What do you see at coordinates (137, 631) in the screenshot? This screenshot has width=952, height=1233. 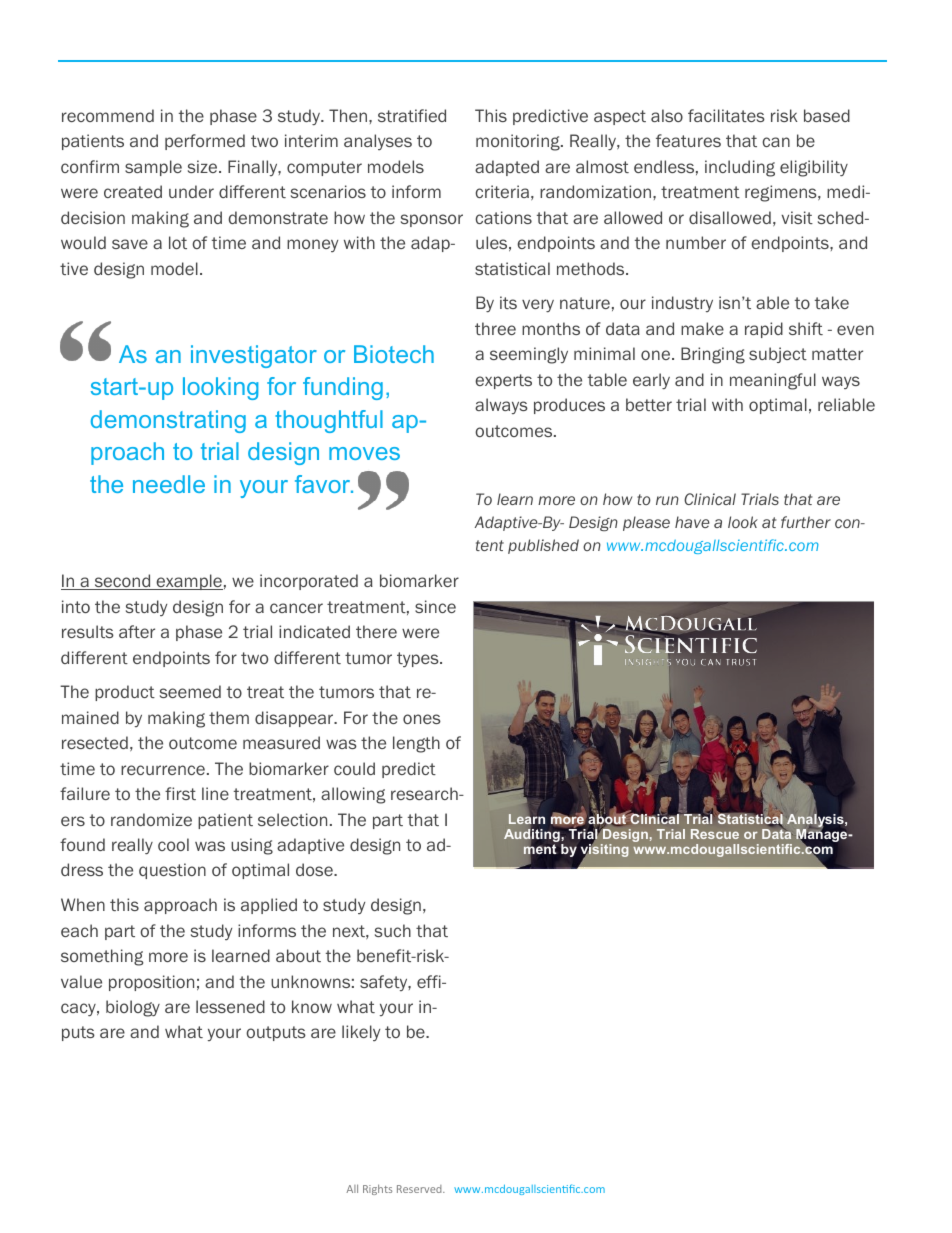 I see `after` at bounding box center [137, 631].
